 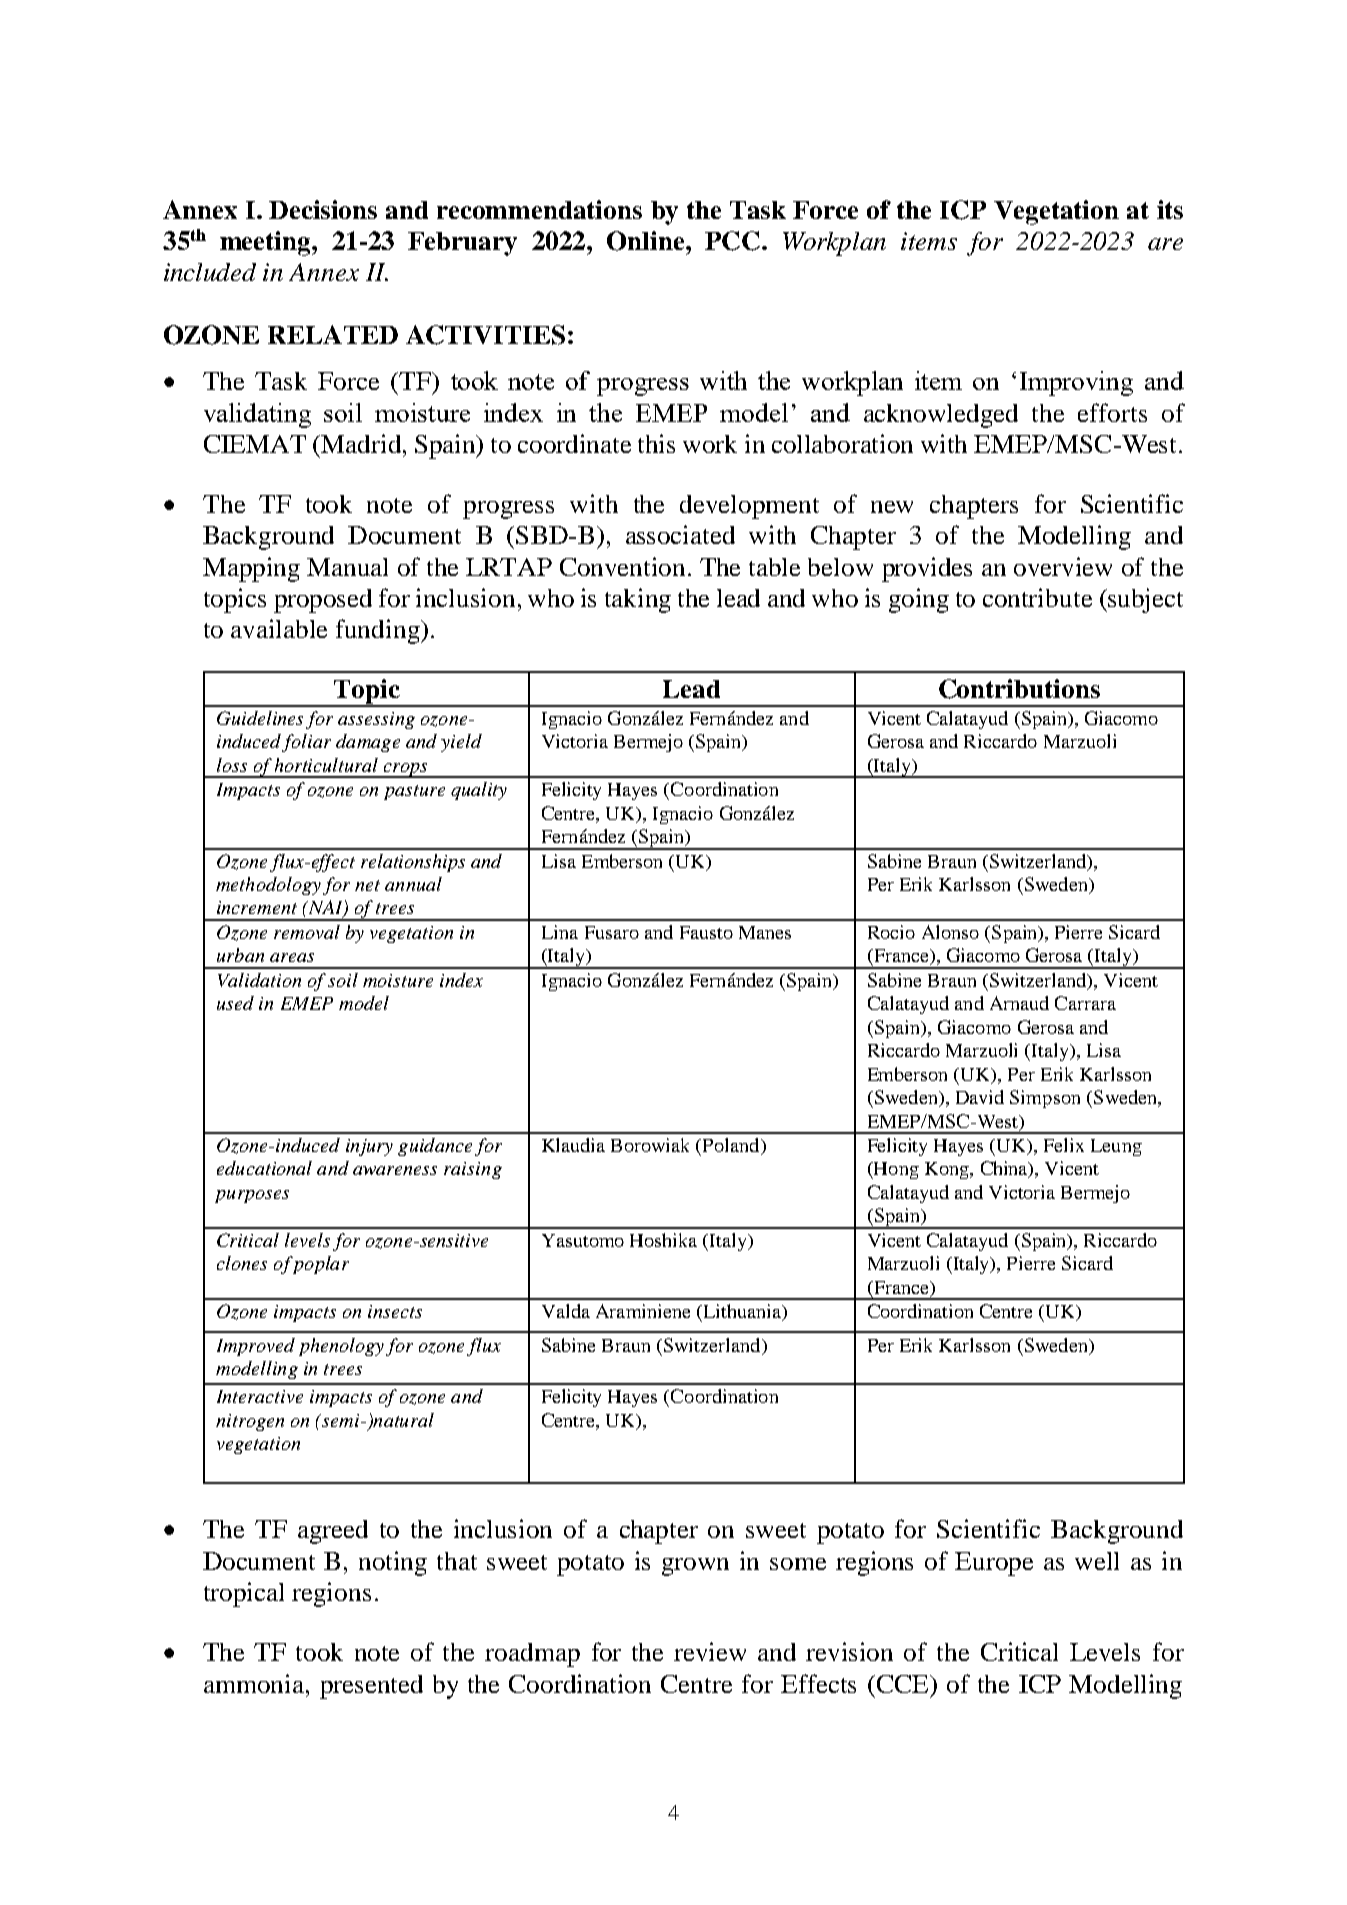 I want to click on injury, so click(x=369, y=1147).
